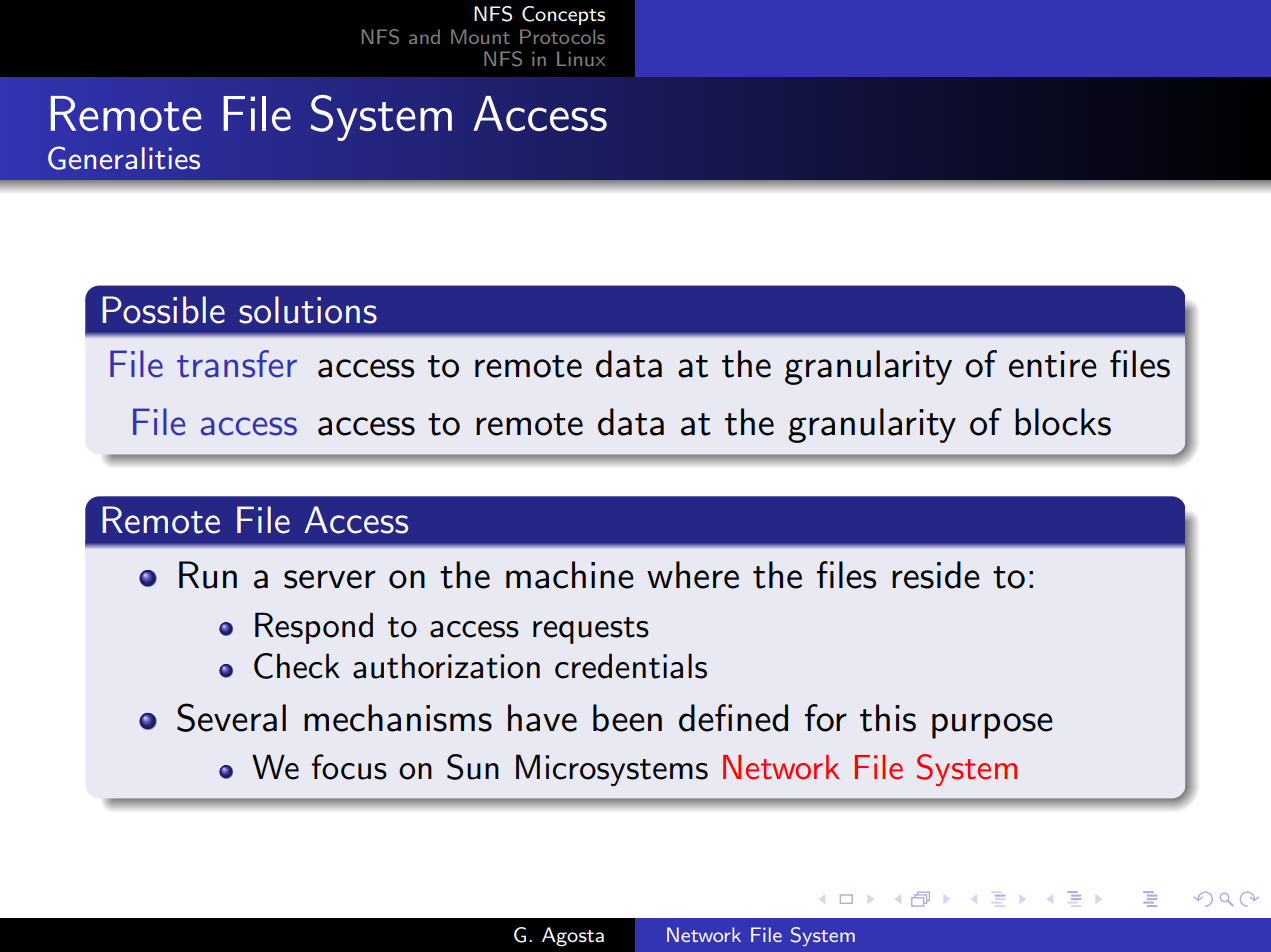  I want to click on Respond, so click(314, 628).
